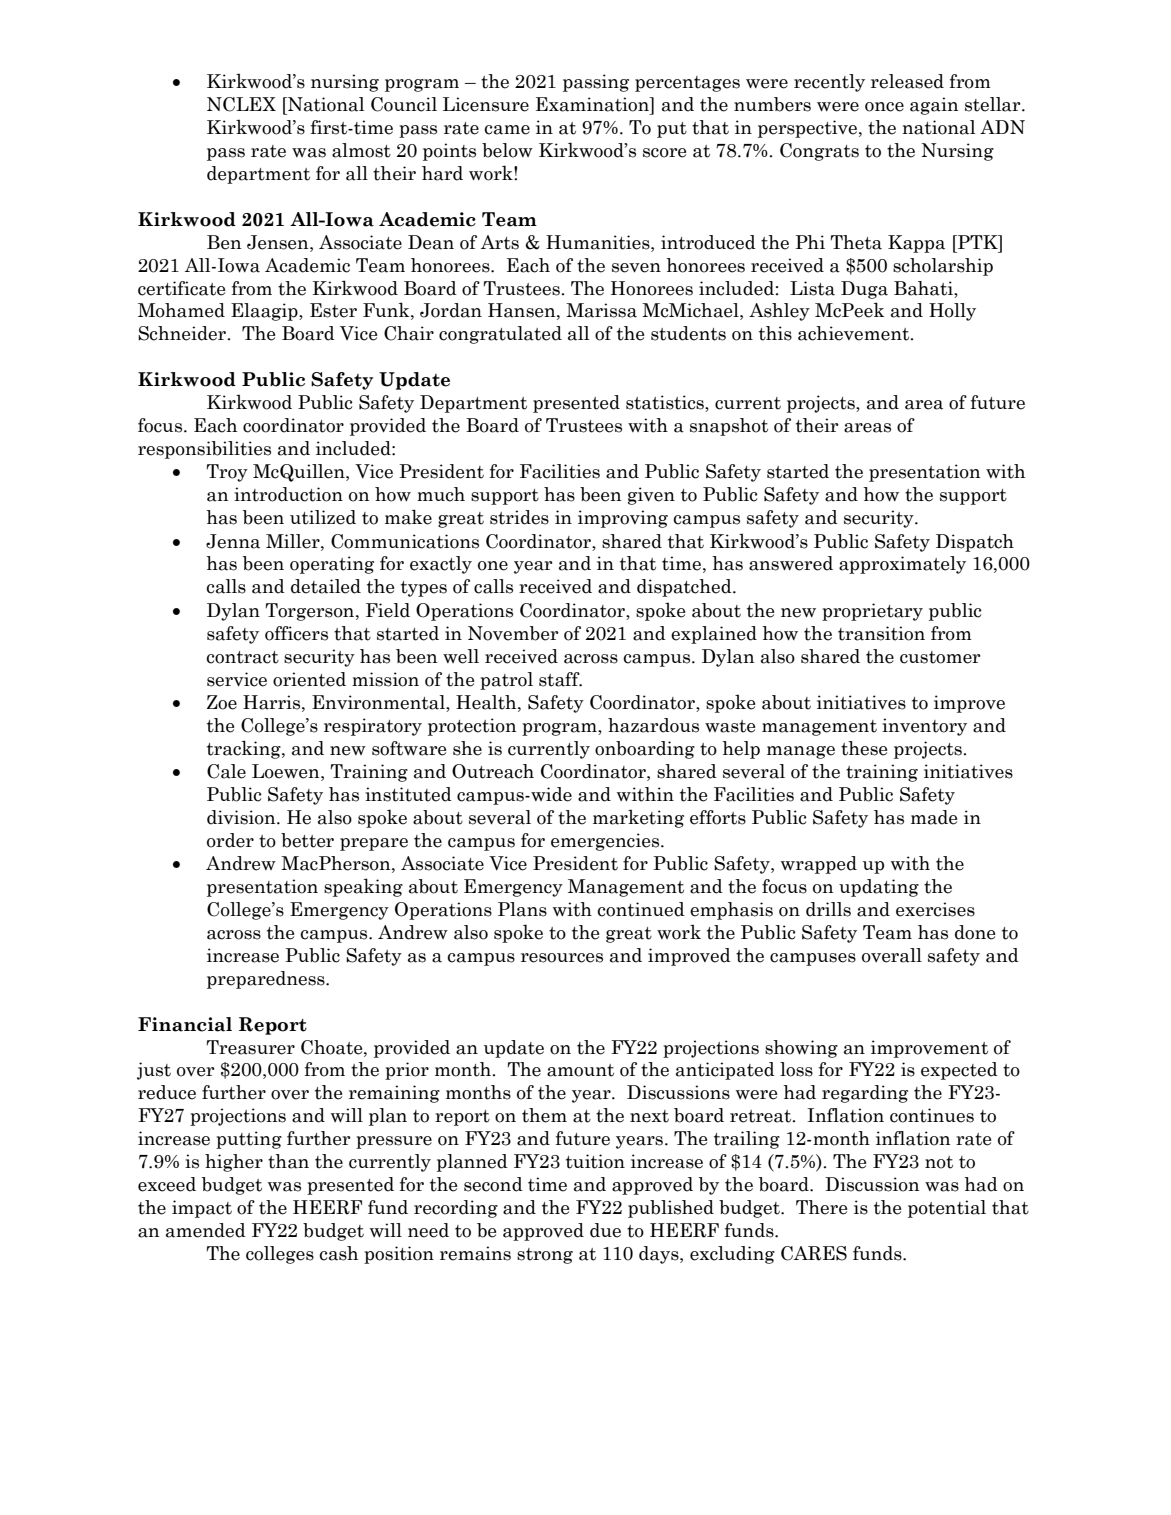 The width and height of the screenshot is (1171, 1515). What do you see at coordinates (879, 888) in the screenshot?
I see `updating` at bounding box center [879, 888].
